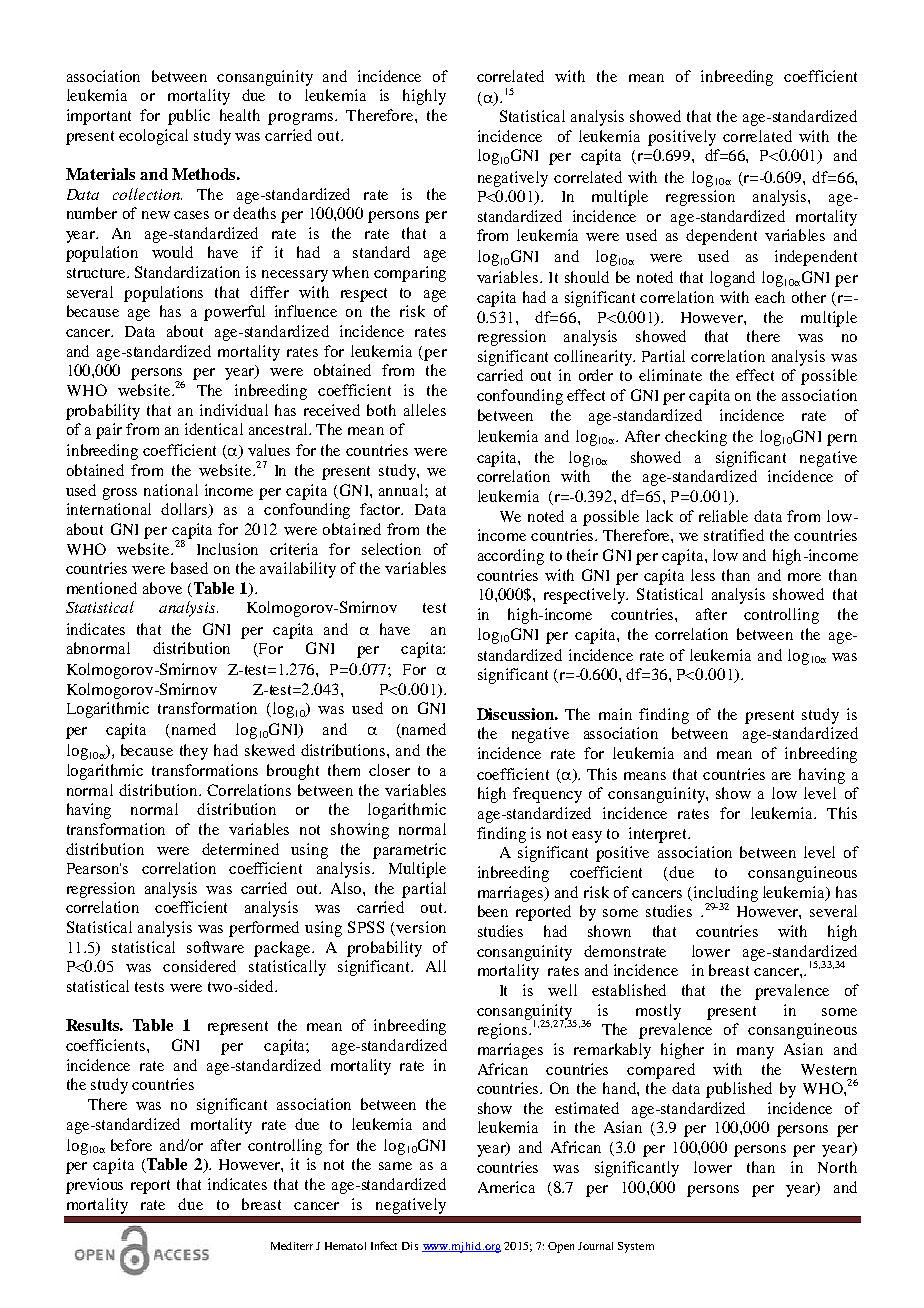  Describe the element at coordinates (837, 1167) in the document. I see `North` at that location.
